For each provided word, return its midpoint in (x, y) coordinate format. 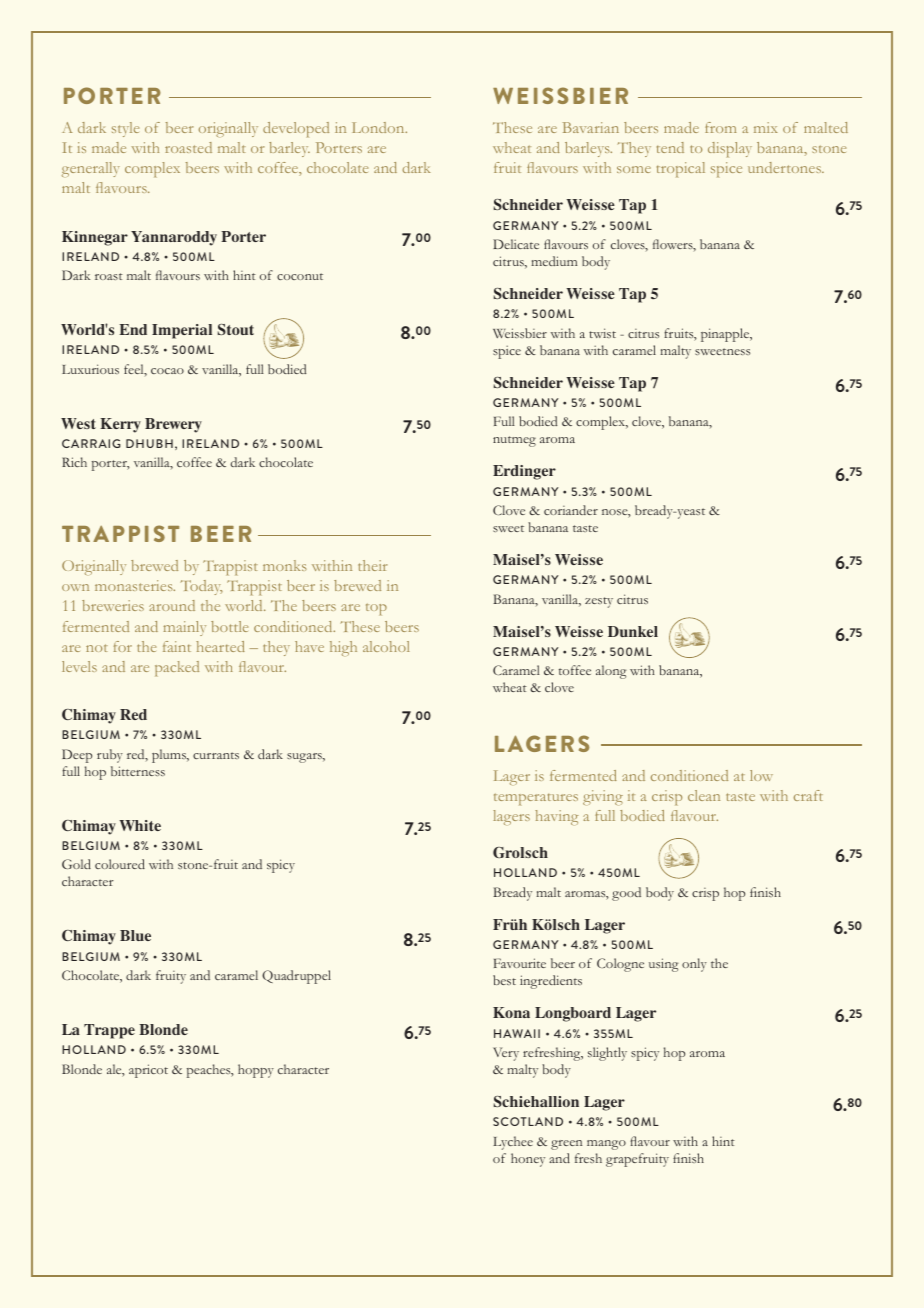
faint (177, 646)
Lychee (513, 1143)
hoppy (256, 1071)
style (125, 129)
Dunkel (633, 631)
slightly (607, 1054)
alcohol (386, 646)
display (730, 149)
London (379, 127)
